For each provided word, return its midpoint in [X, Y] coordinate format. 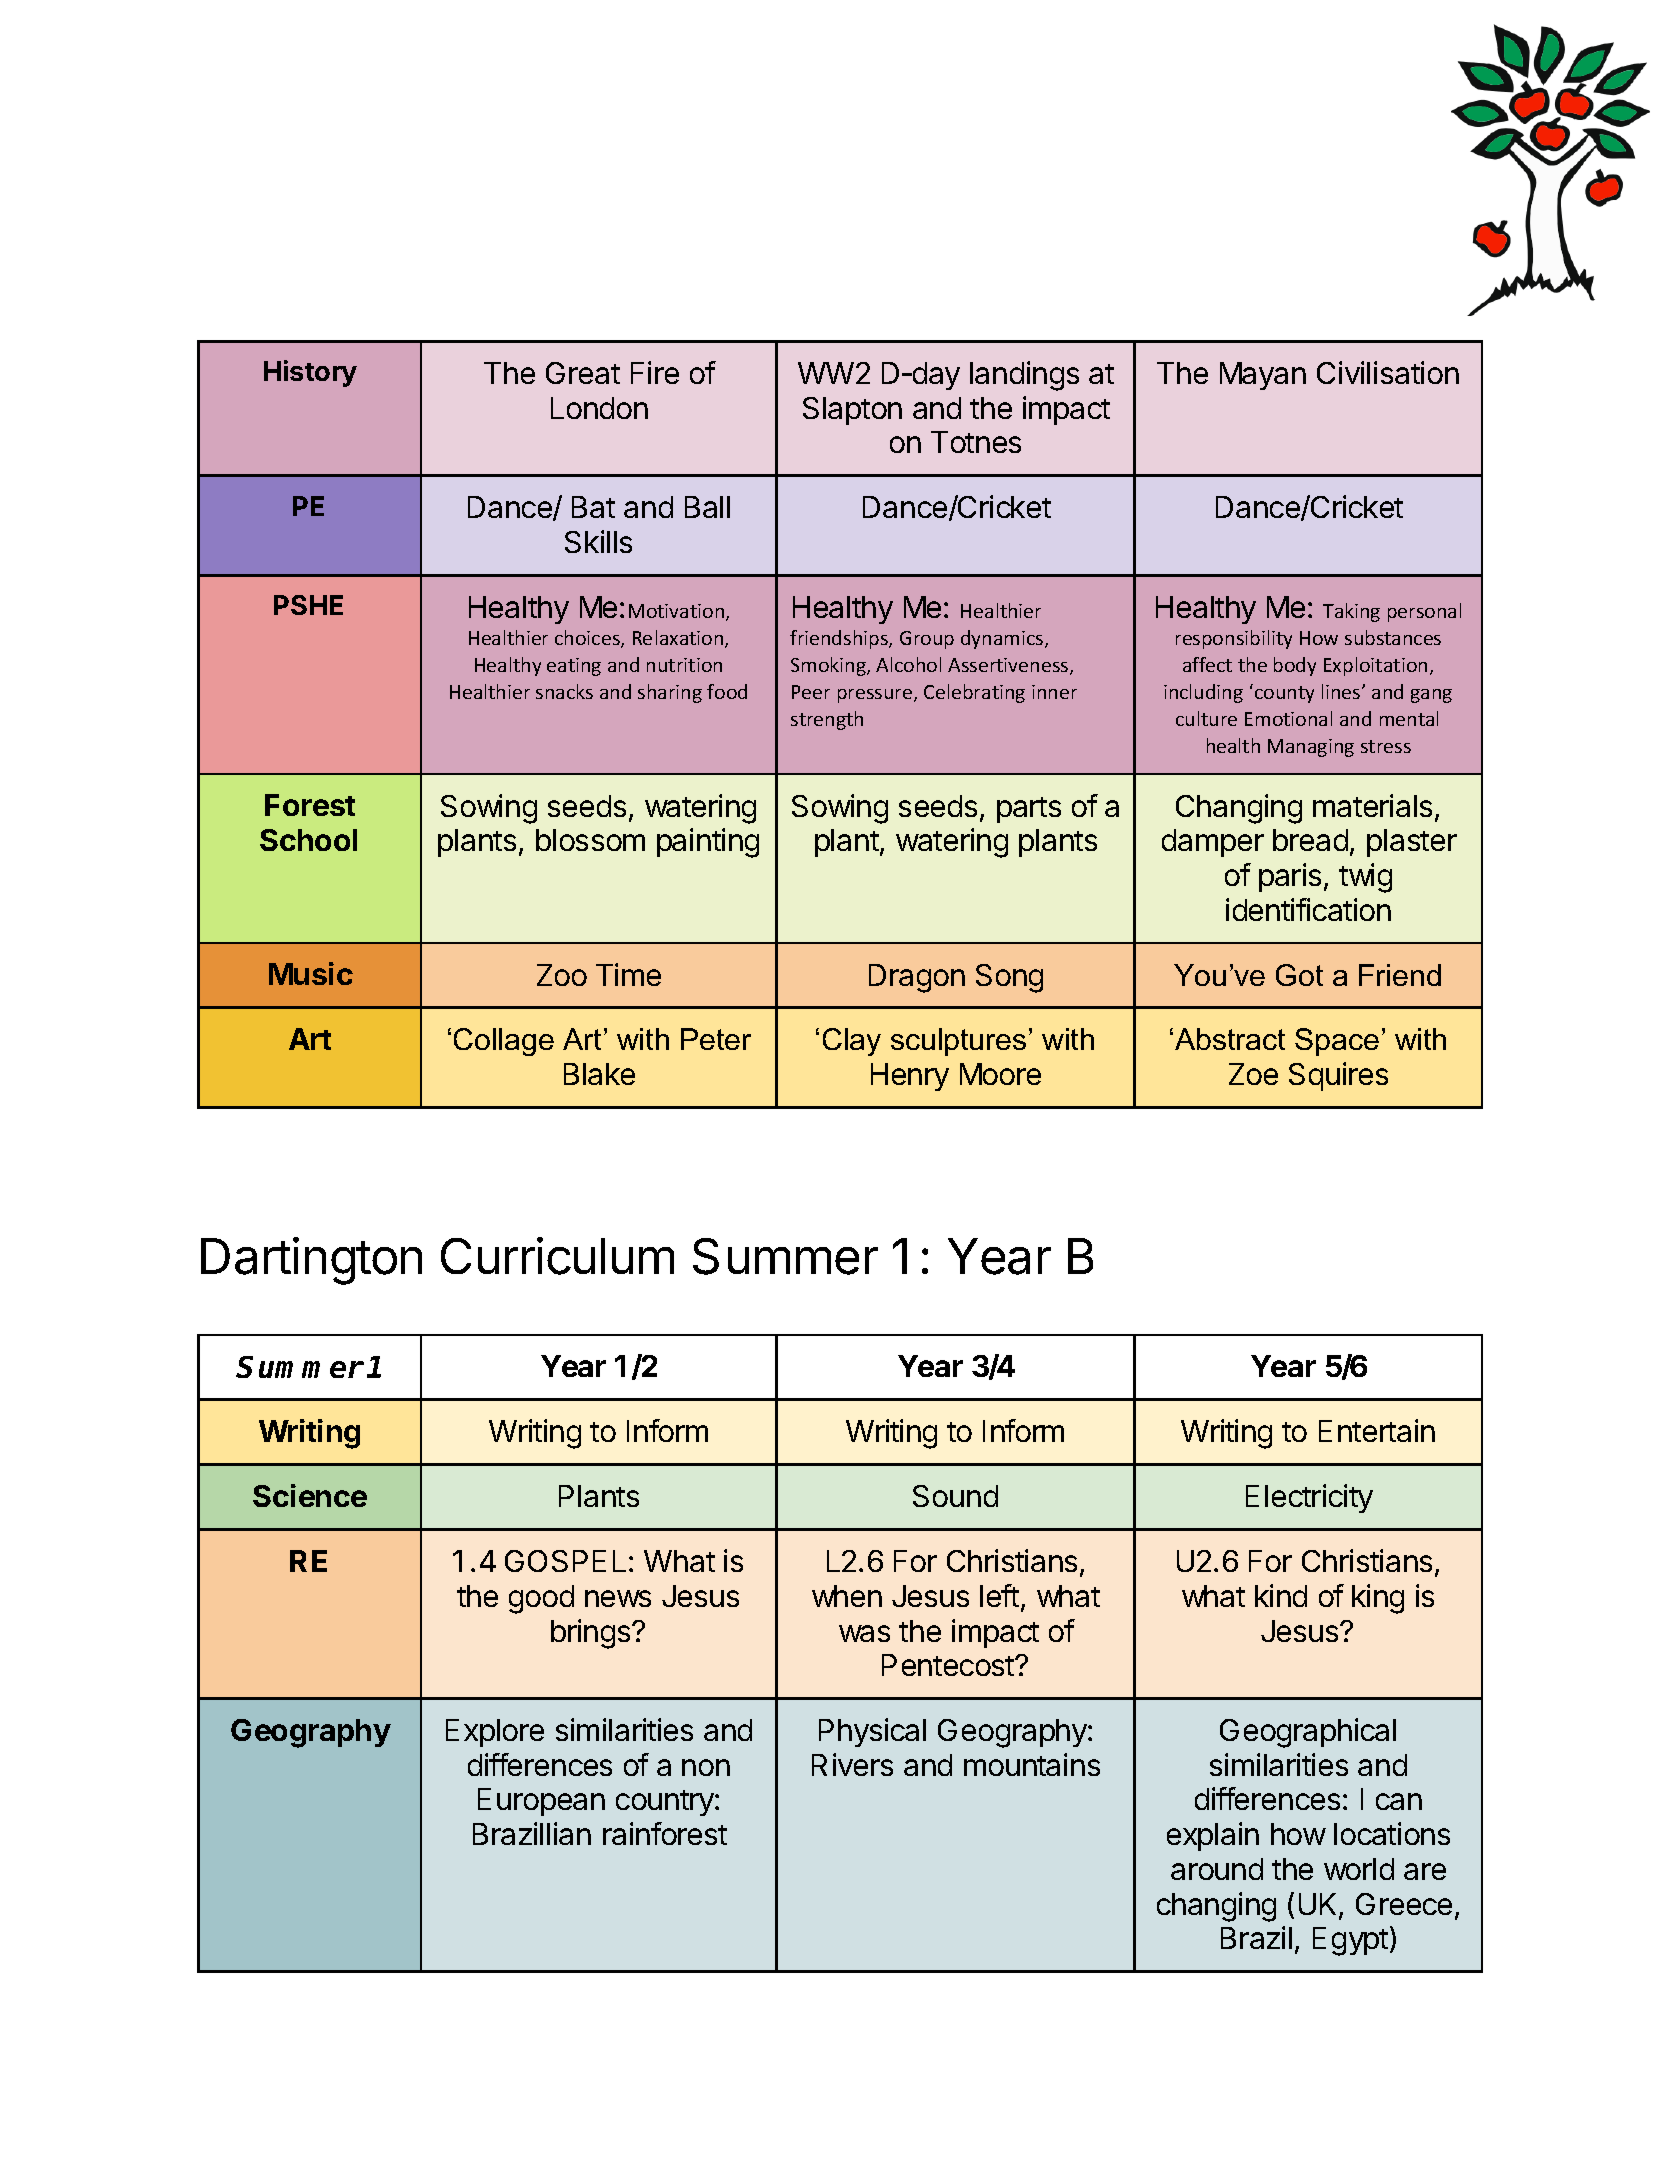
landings [1024, 376]
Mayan [1263, 376]
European [541, 1802]
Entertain [1377, 1430]
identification [1308, 909]
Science [310, 1495]
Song [1009, 978]
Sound [955, 1496]
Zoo [562, 975]
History [310, 373]
